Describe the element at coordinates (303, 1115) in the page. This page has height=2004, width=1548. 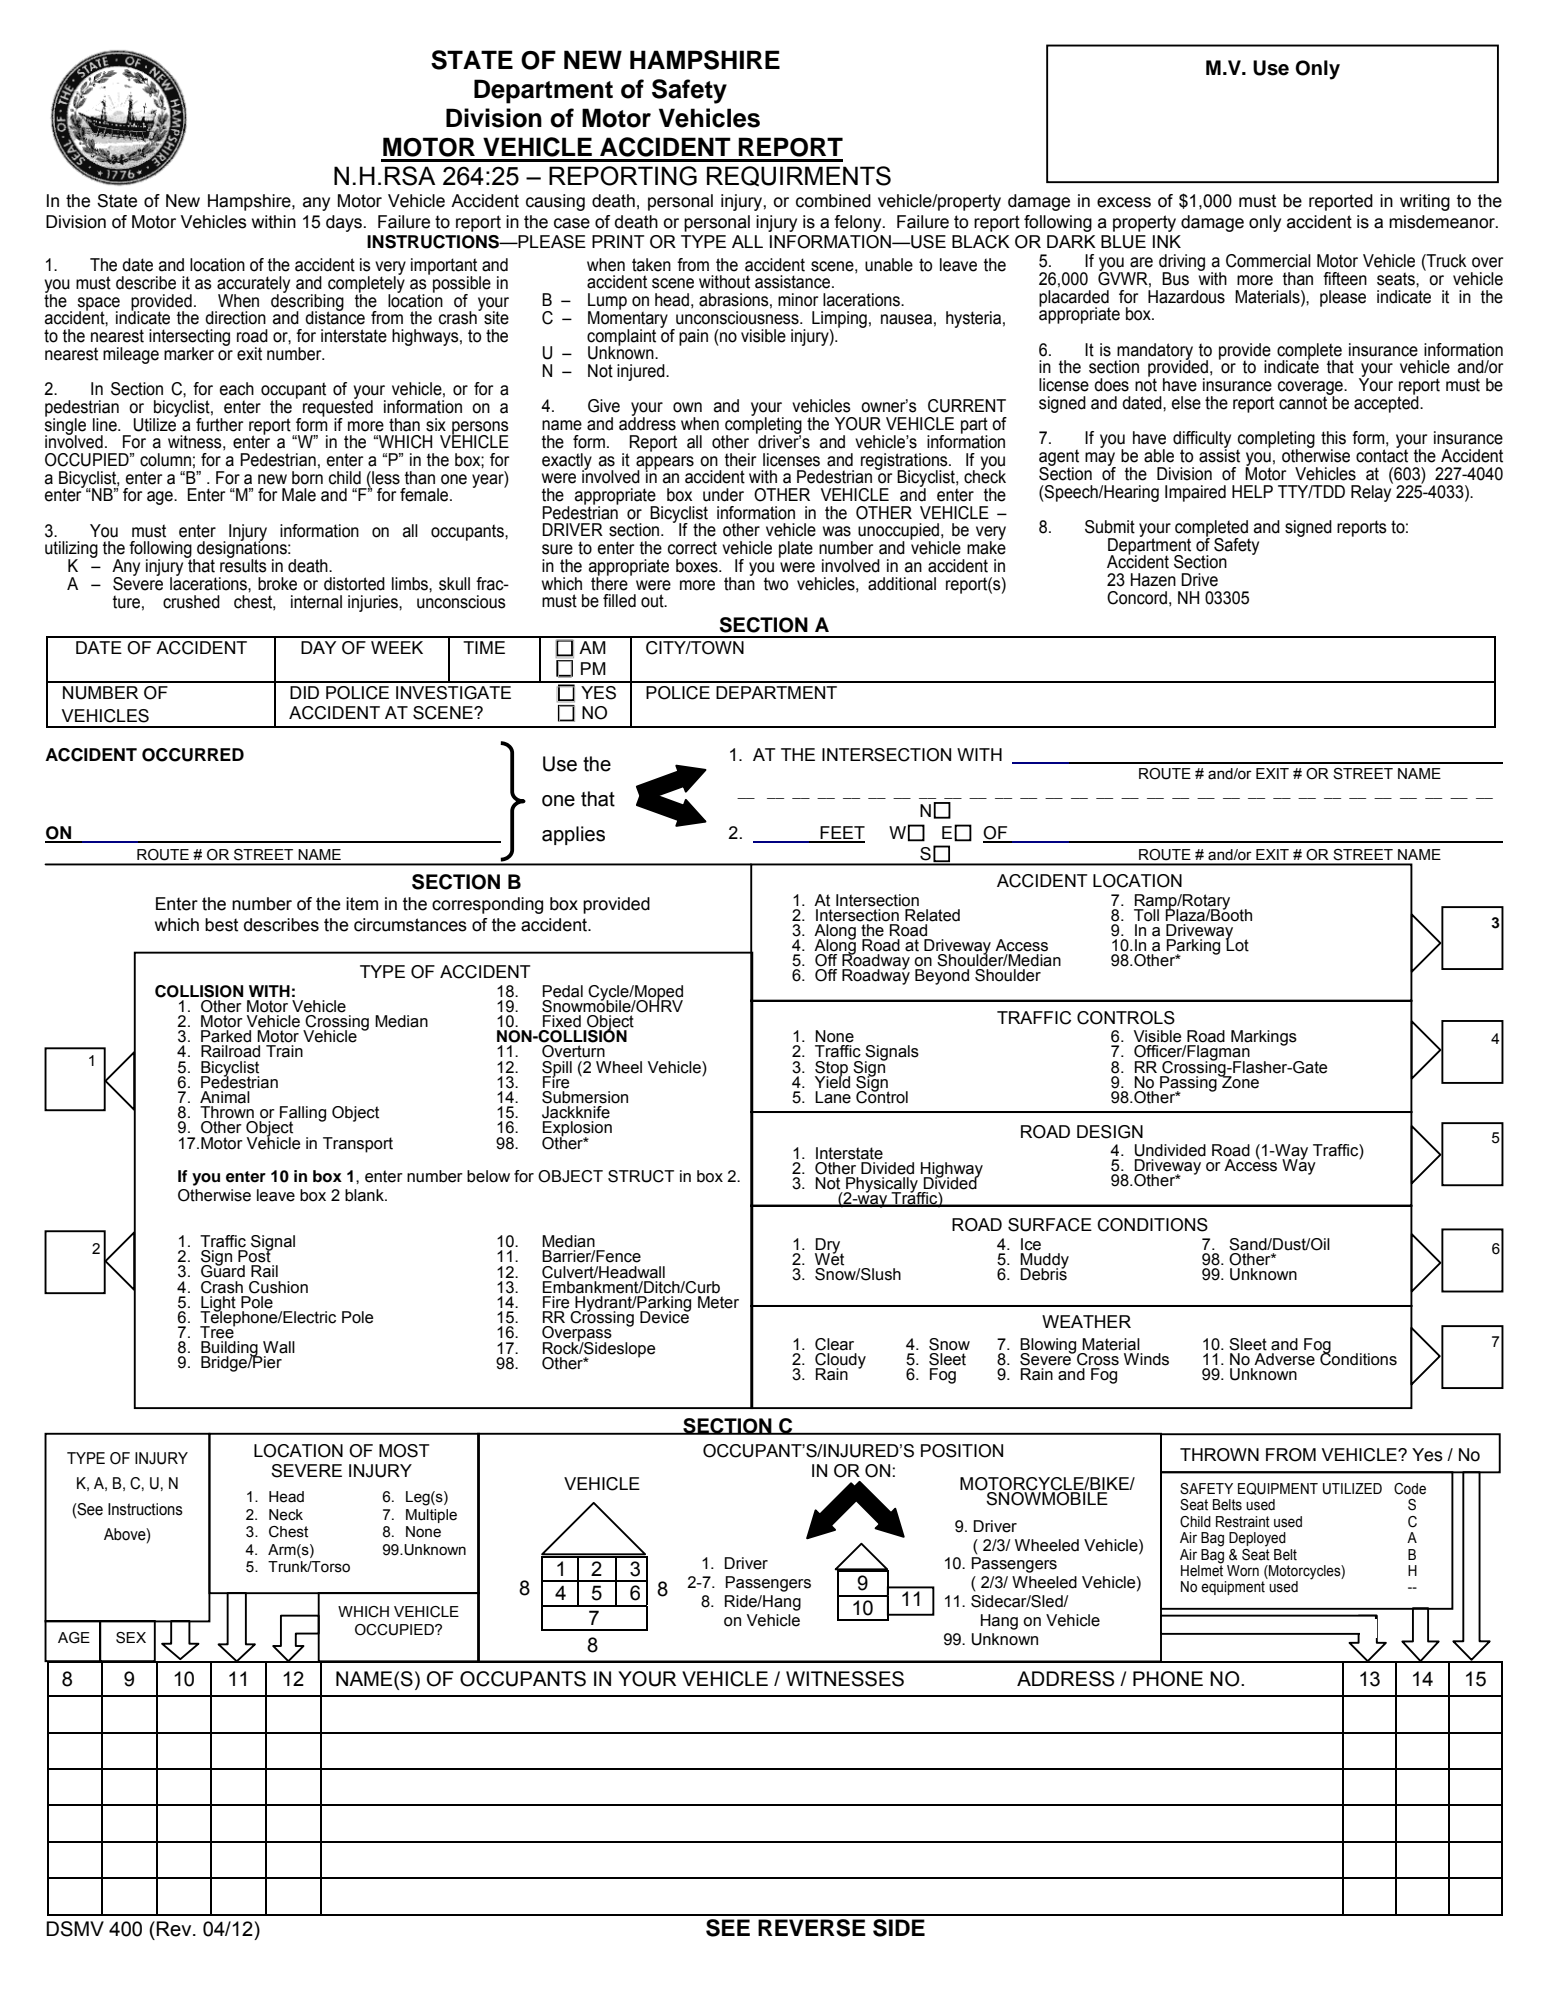
I see `Falling` at that location.
